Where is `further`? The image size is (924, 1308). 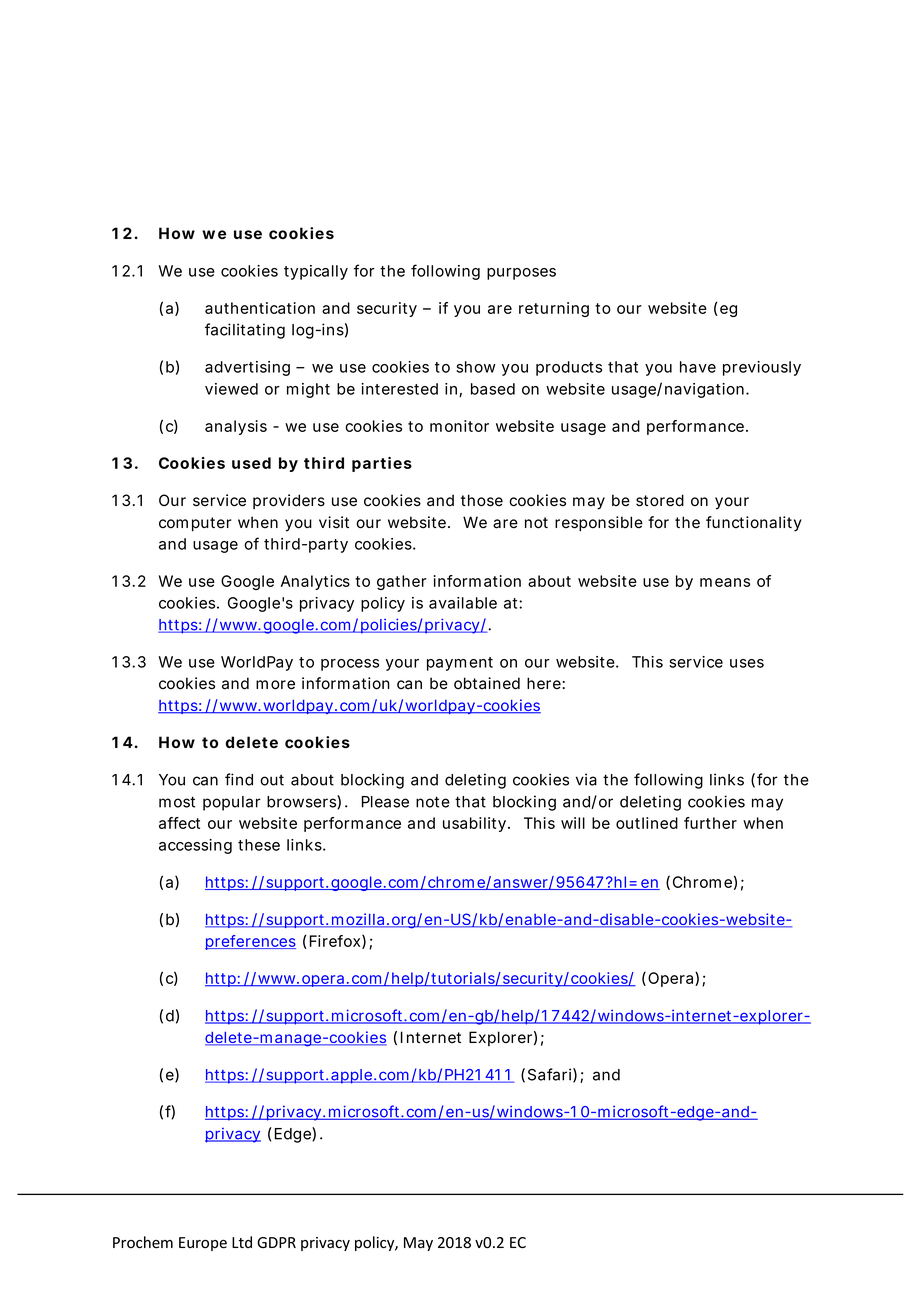 further is located at coordinates (710, 823).
